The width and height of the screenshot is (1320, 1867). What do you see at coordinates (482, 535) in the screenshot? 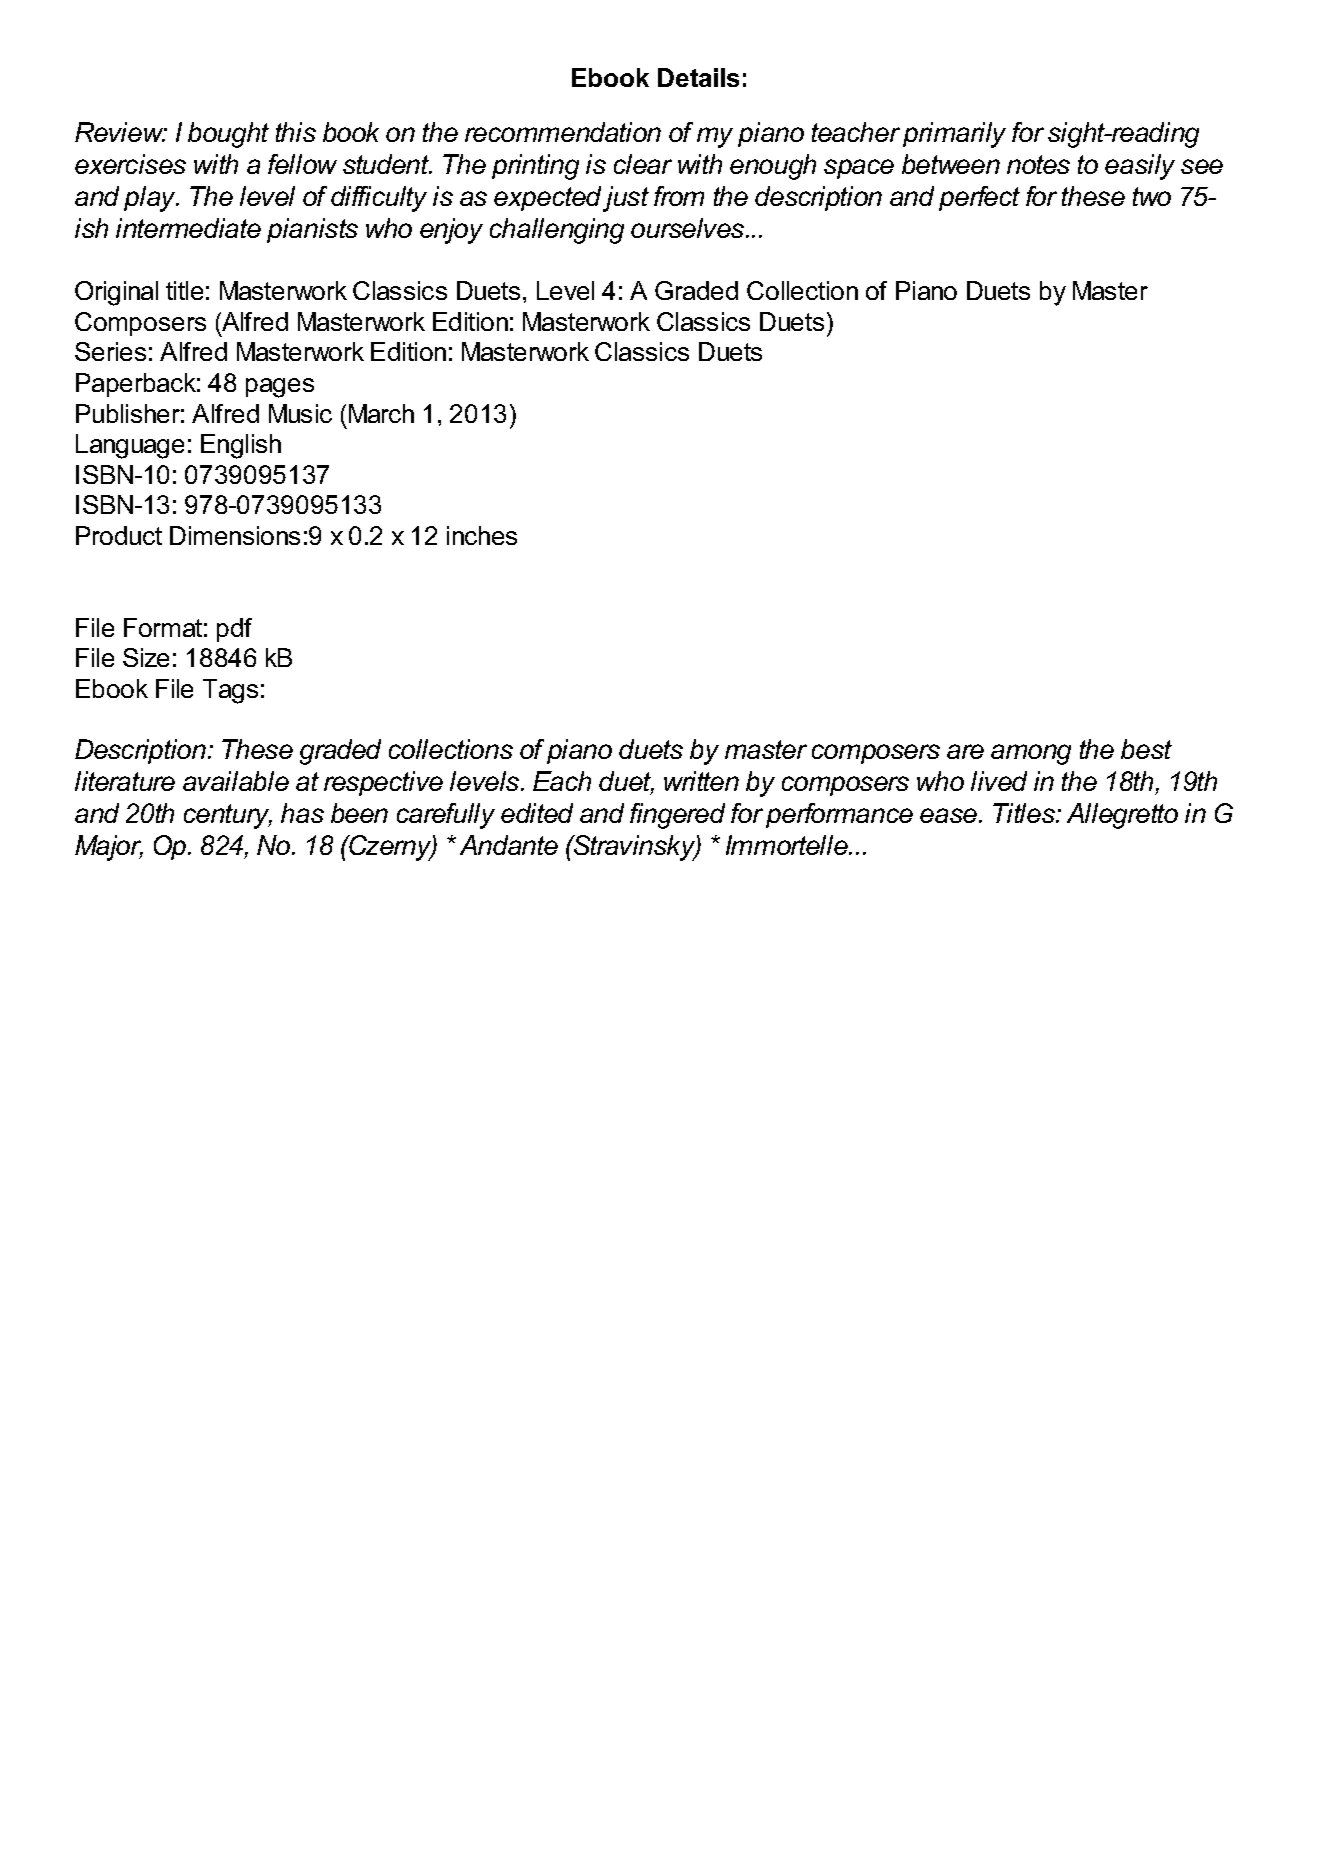
I see `inches` at bounding box center [482, 535].
